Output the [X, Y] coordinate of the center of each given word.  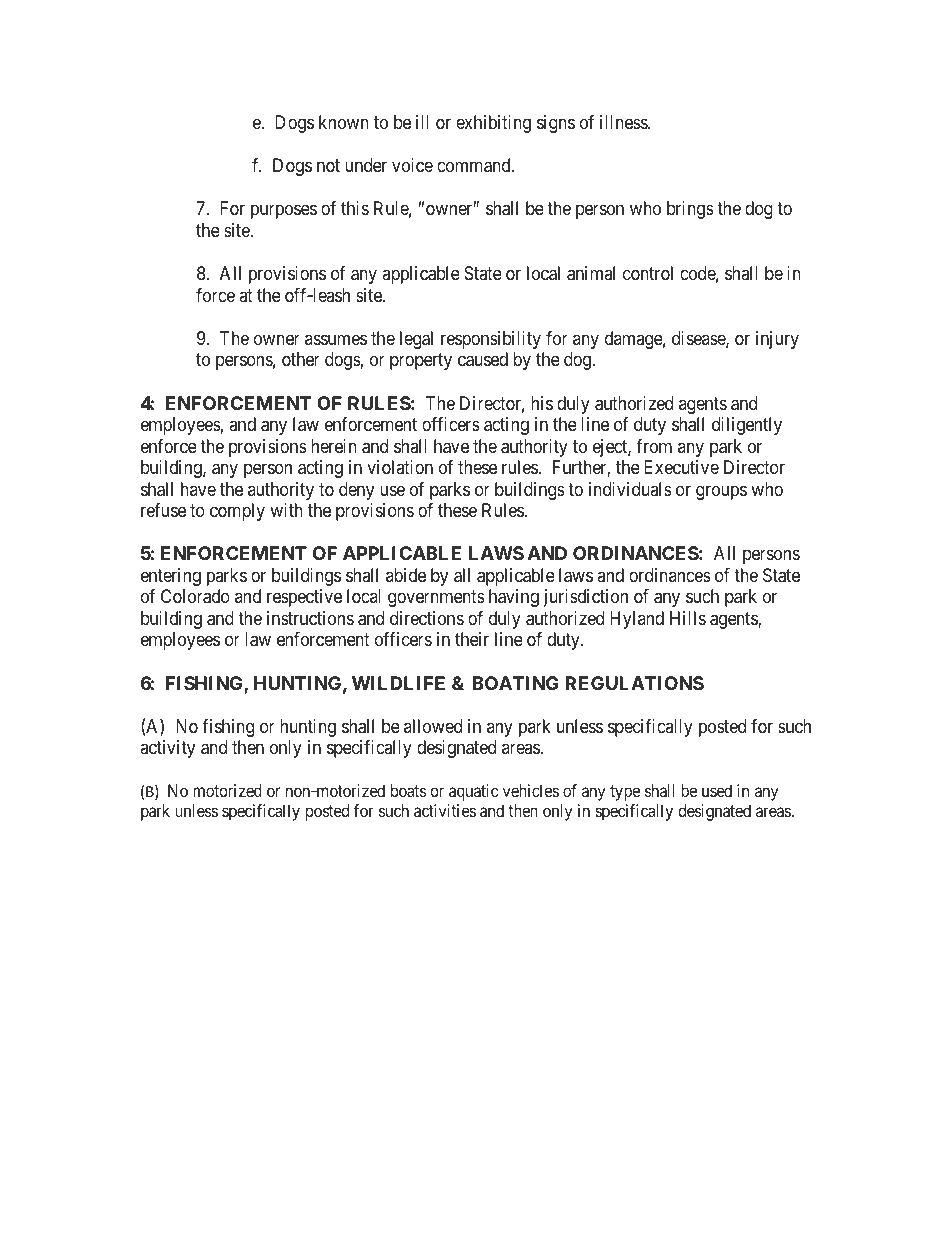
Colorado [195, 596]
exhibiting [493, 124]
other [301, 359]
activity [167, 749]
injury [777, 340]
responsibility [491, 340]
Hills [688, 618]
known [344, 122]
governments [436, 599]
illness [624, 122]
